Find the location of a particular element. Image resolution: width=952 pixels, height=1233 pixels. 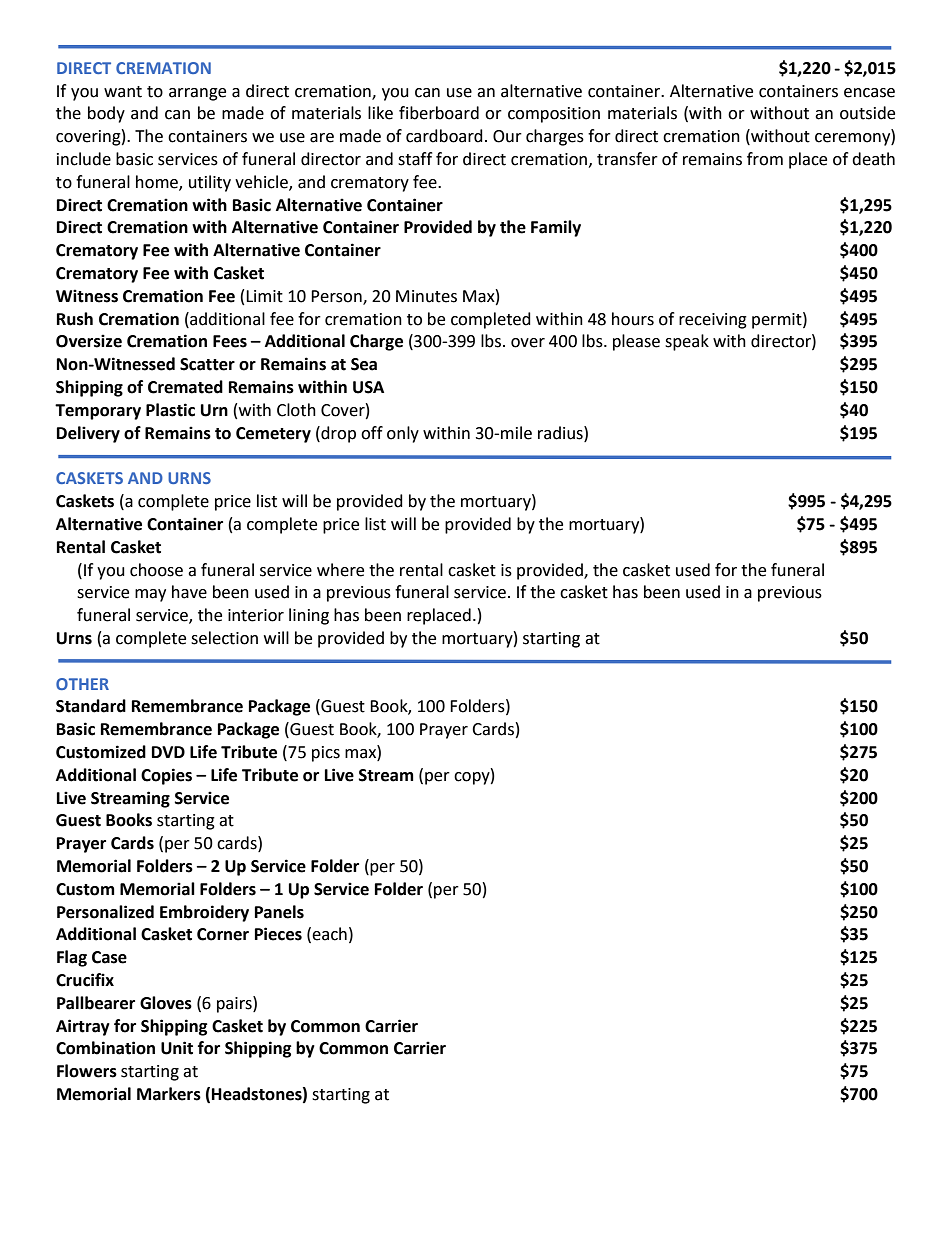

Fees is located at coordinates (230, 341).
